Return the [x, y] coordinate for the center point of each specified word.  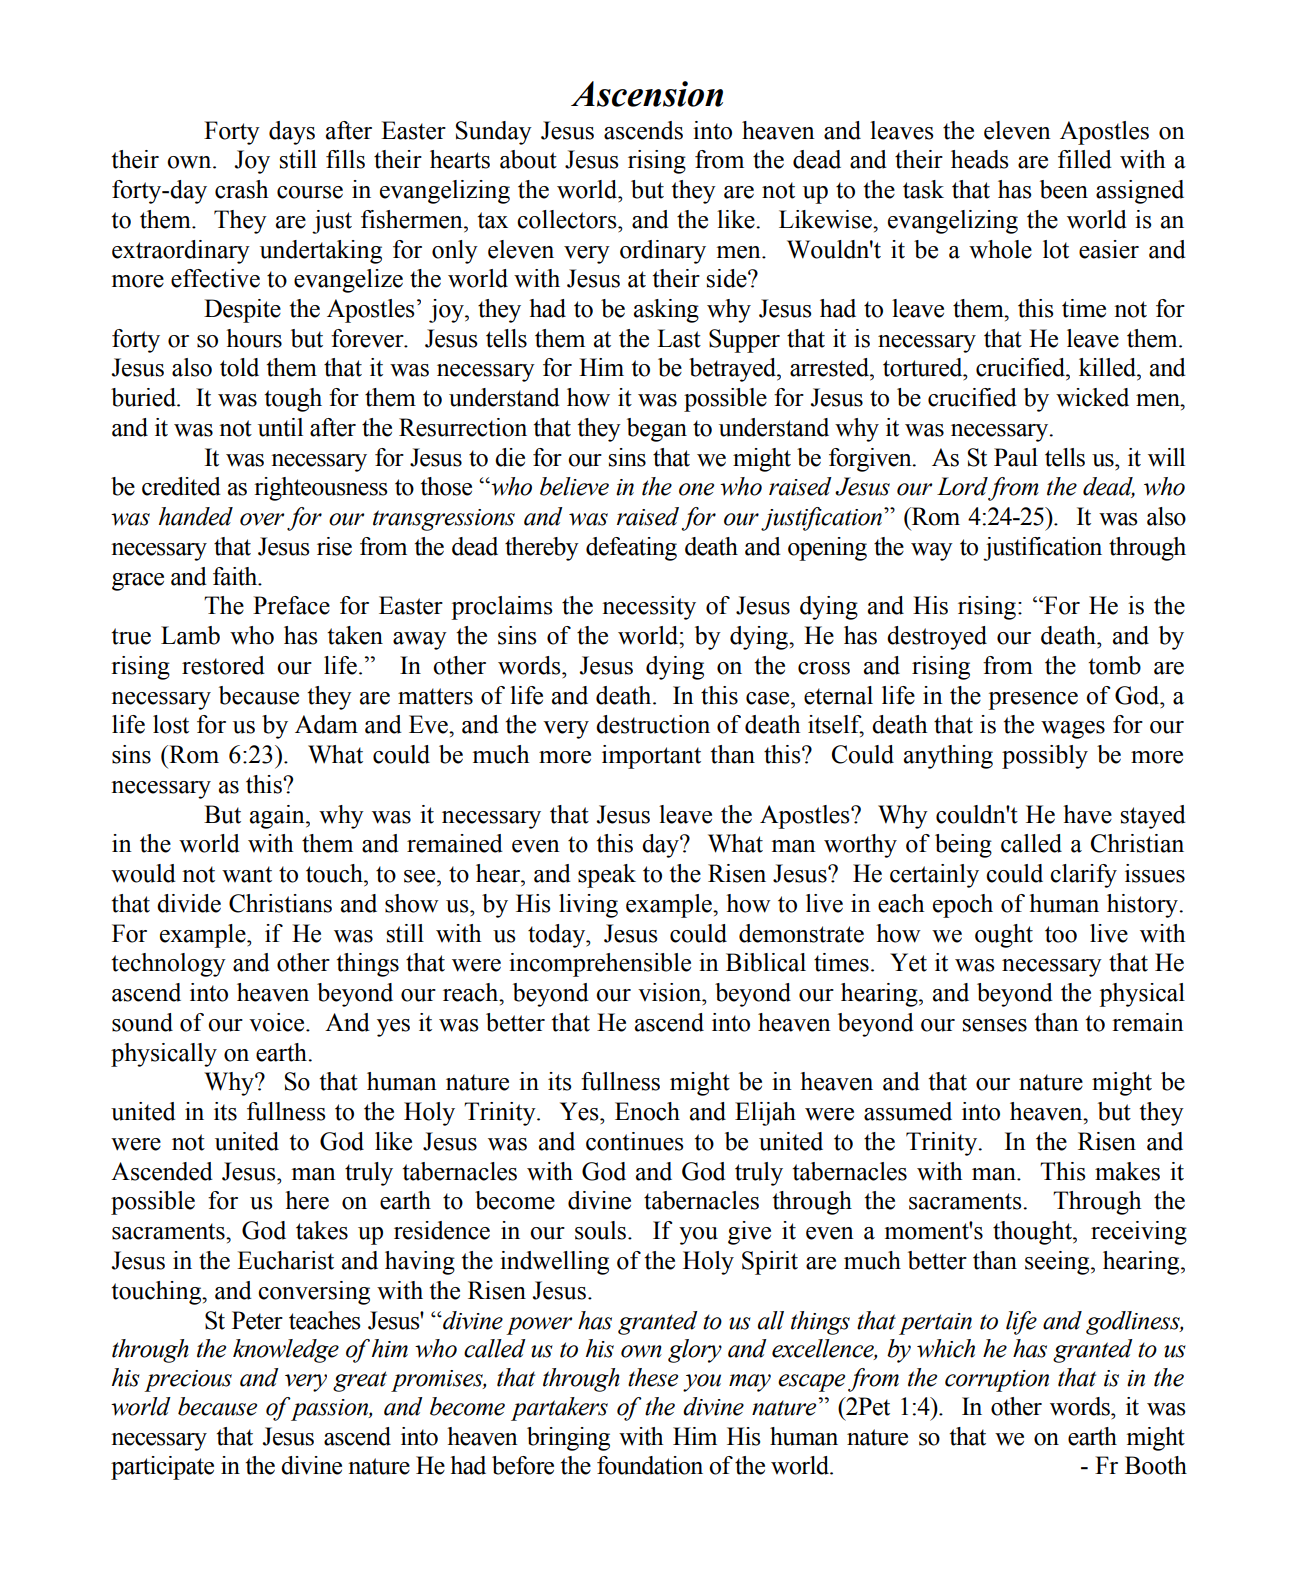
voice [278, 1022]
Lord [962, 486]
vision [671, 992]
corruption [997, 1381]
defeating [631, 549]
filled [1085, 159]
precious [188, 1381]
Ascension [647, 94]
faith [236, 576]
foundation [650, 1465]
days [292, 133]
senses [995, 1025]
